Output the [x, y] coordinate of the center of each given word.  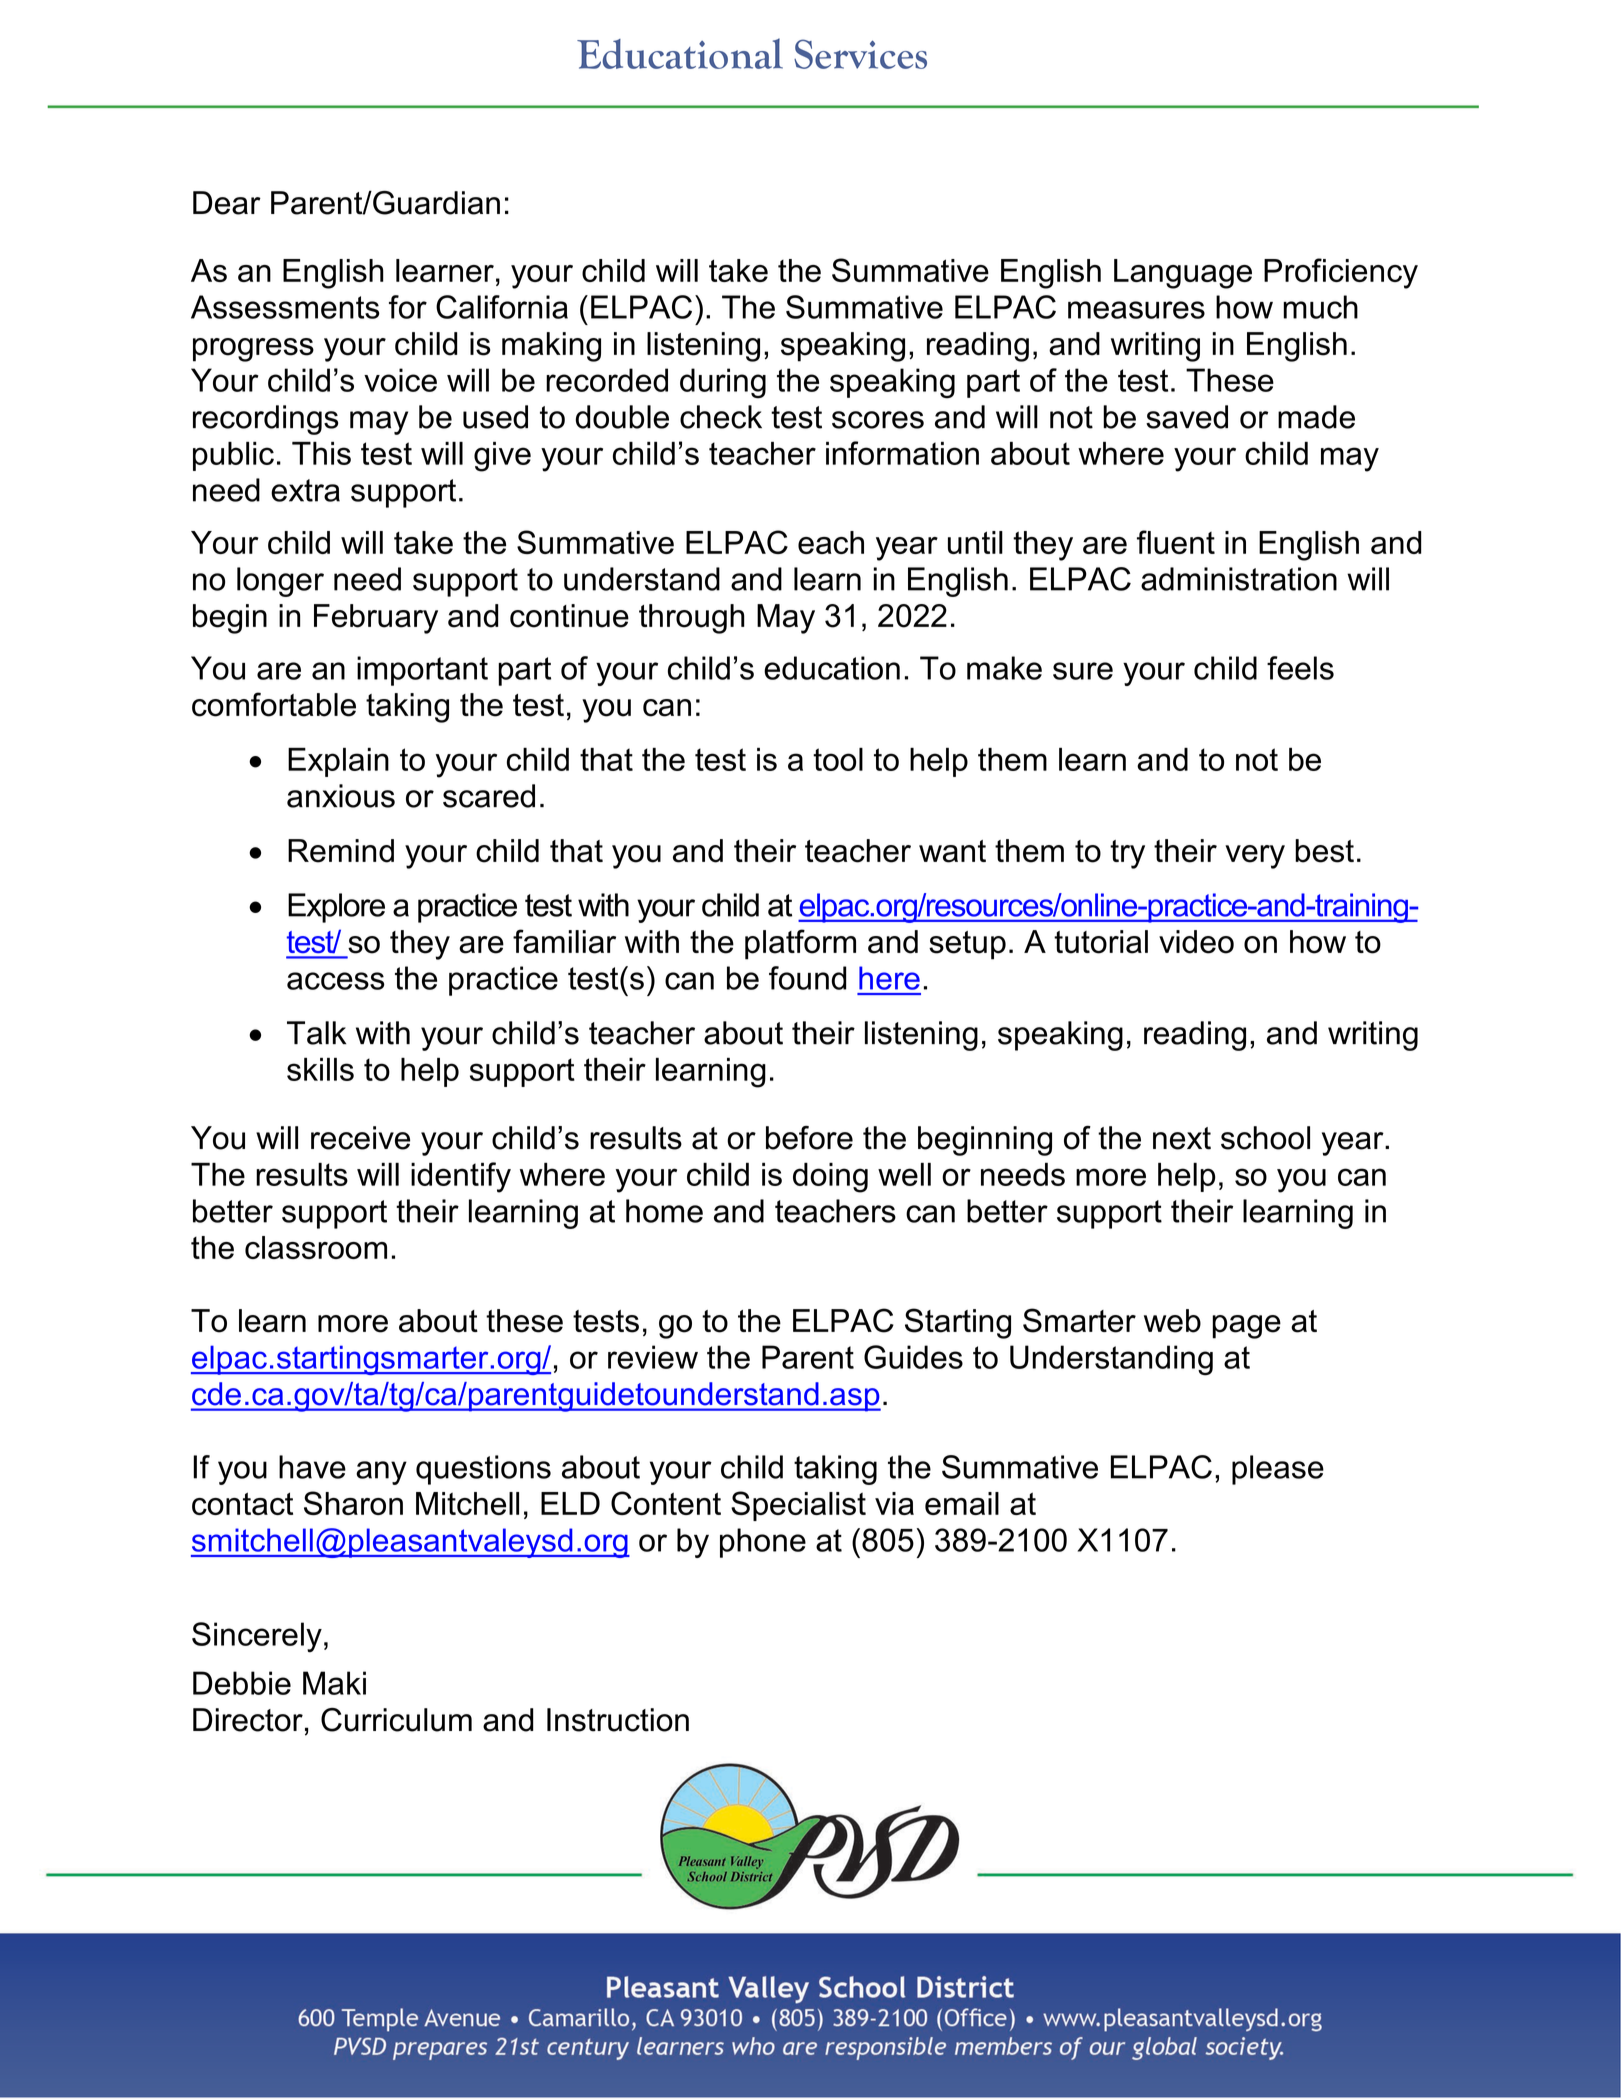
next [1182, 1138]
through [692, 619]
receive [360, 1138]
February [376, 619]
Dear [227, 203]
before [809, 1138]
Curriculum [396, 1720]
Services [860, 54]
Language [1183, 274]
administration [1239, 579]
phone [763, 1543]
